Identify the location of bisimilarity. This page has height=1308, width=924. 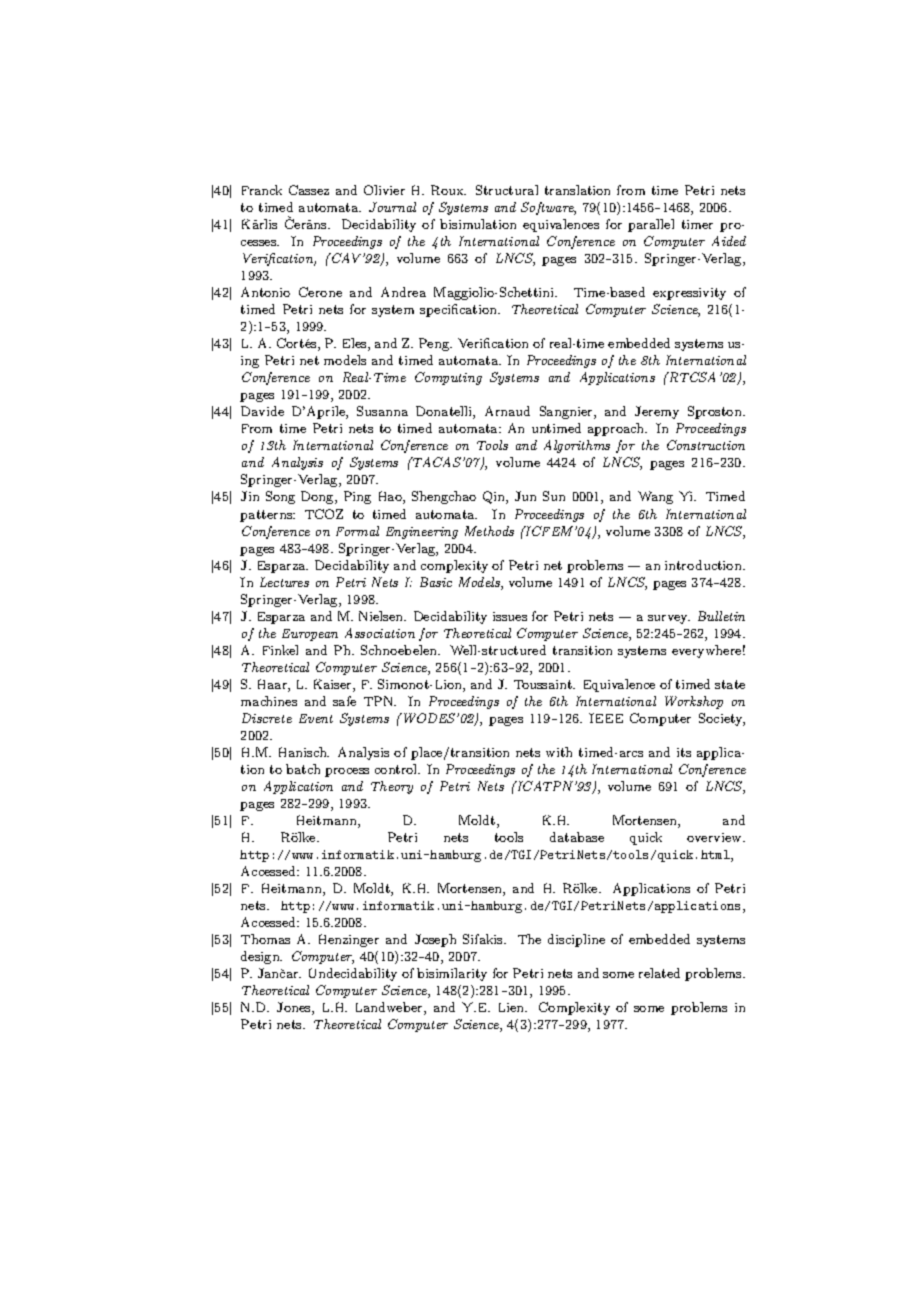
(452, 974).
